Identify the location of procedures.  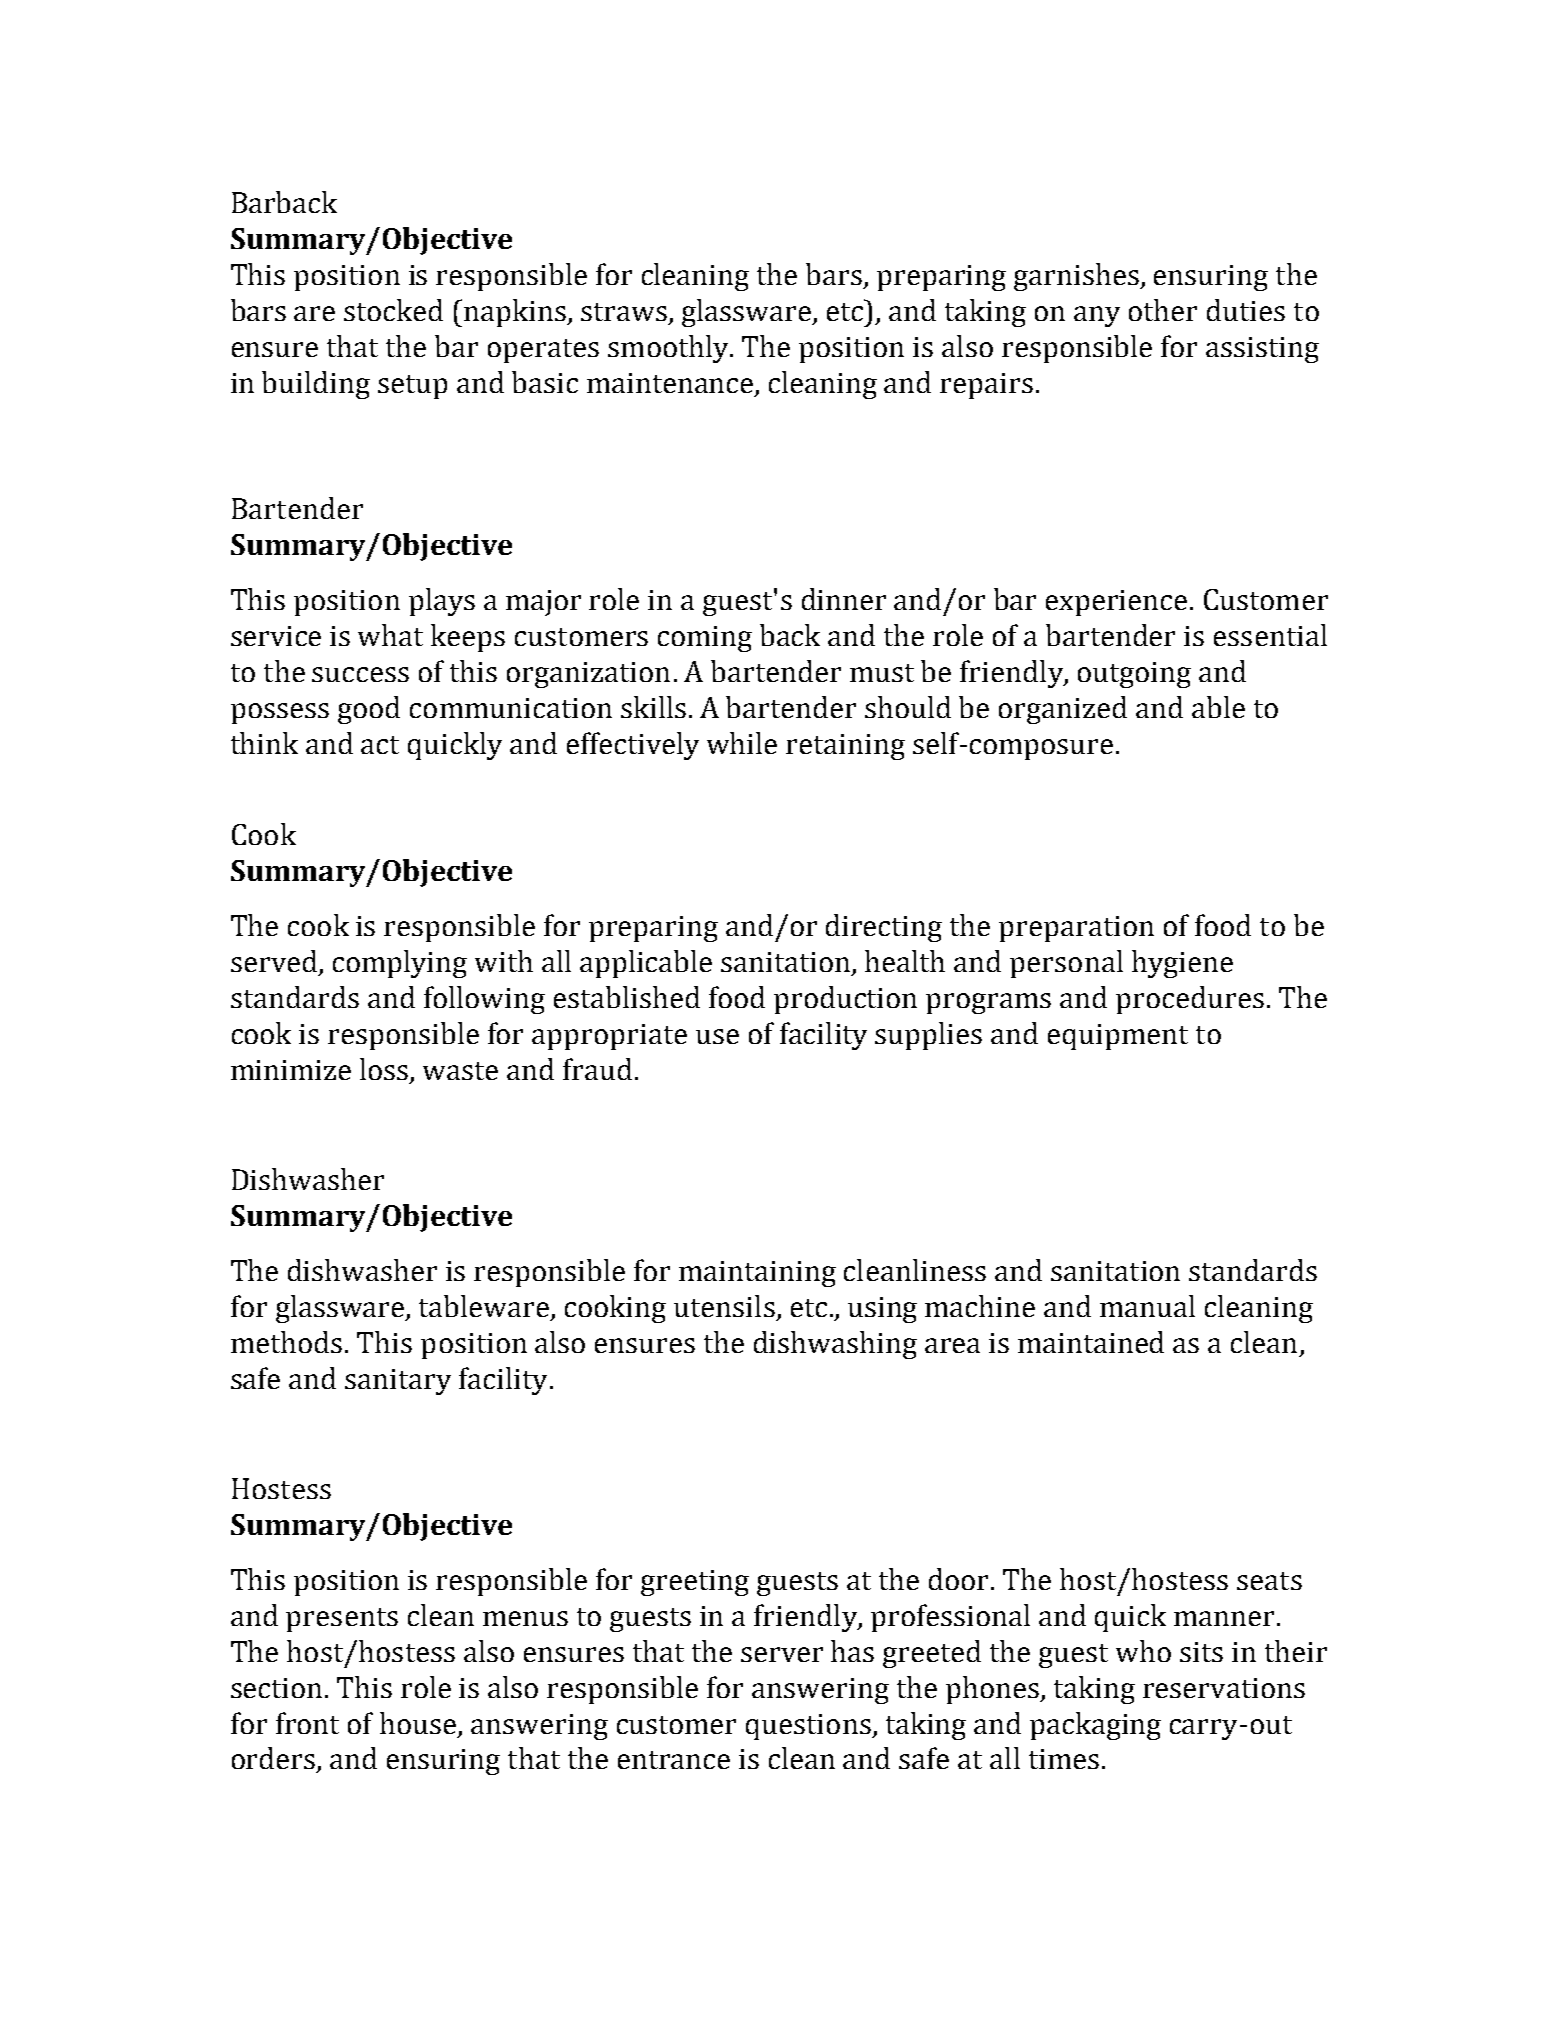
(1190, 1000).
